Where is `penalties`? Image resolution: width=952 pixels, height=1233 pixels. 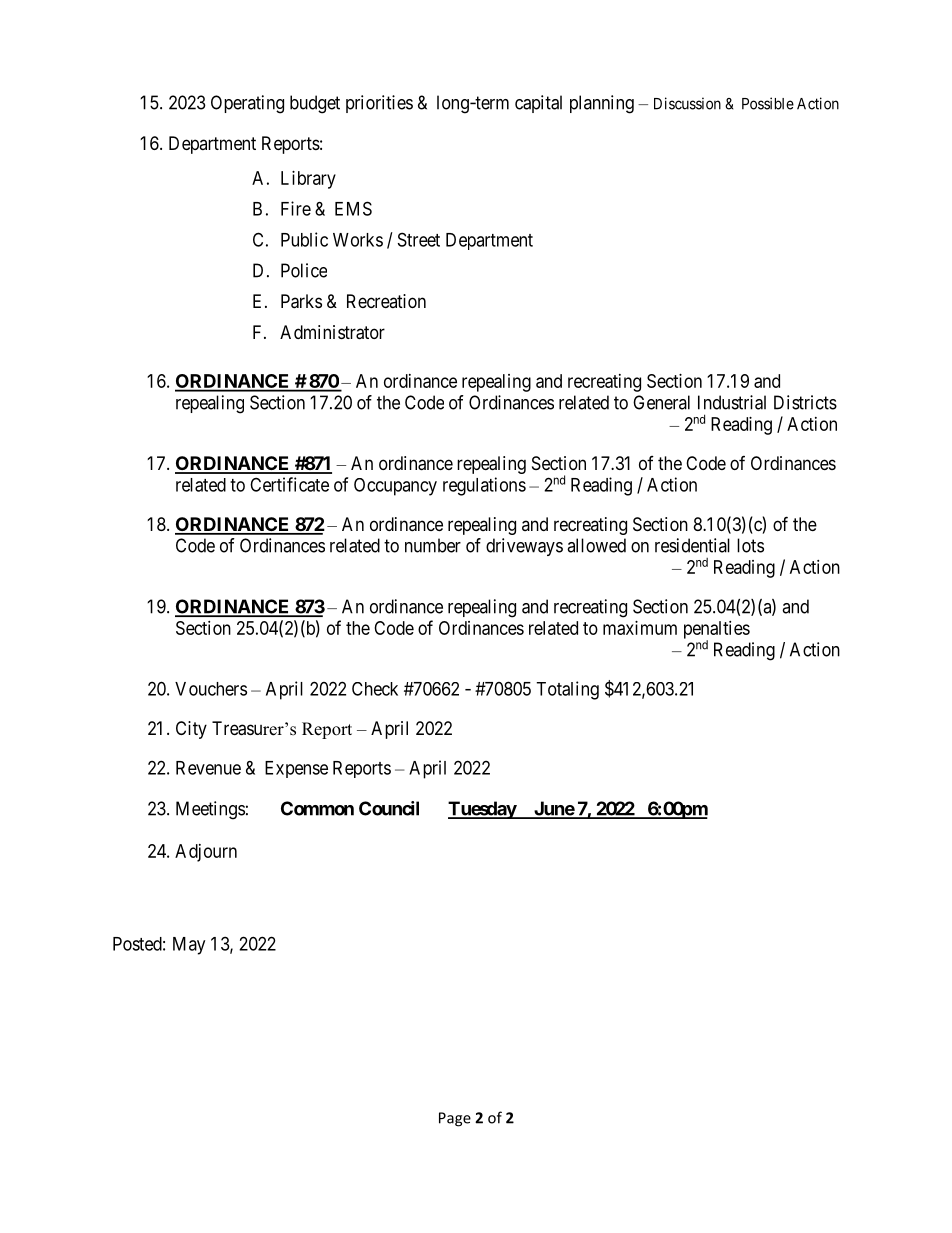
penalties is located at coordinates (717, 631).
